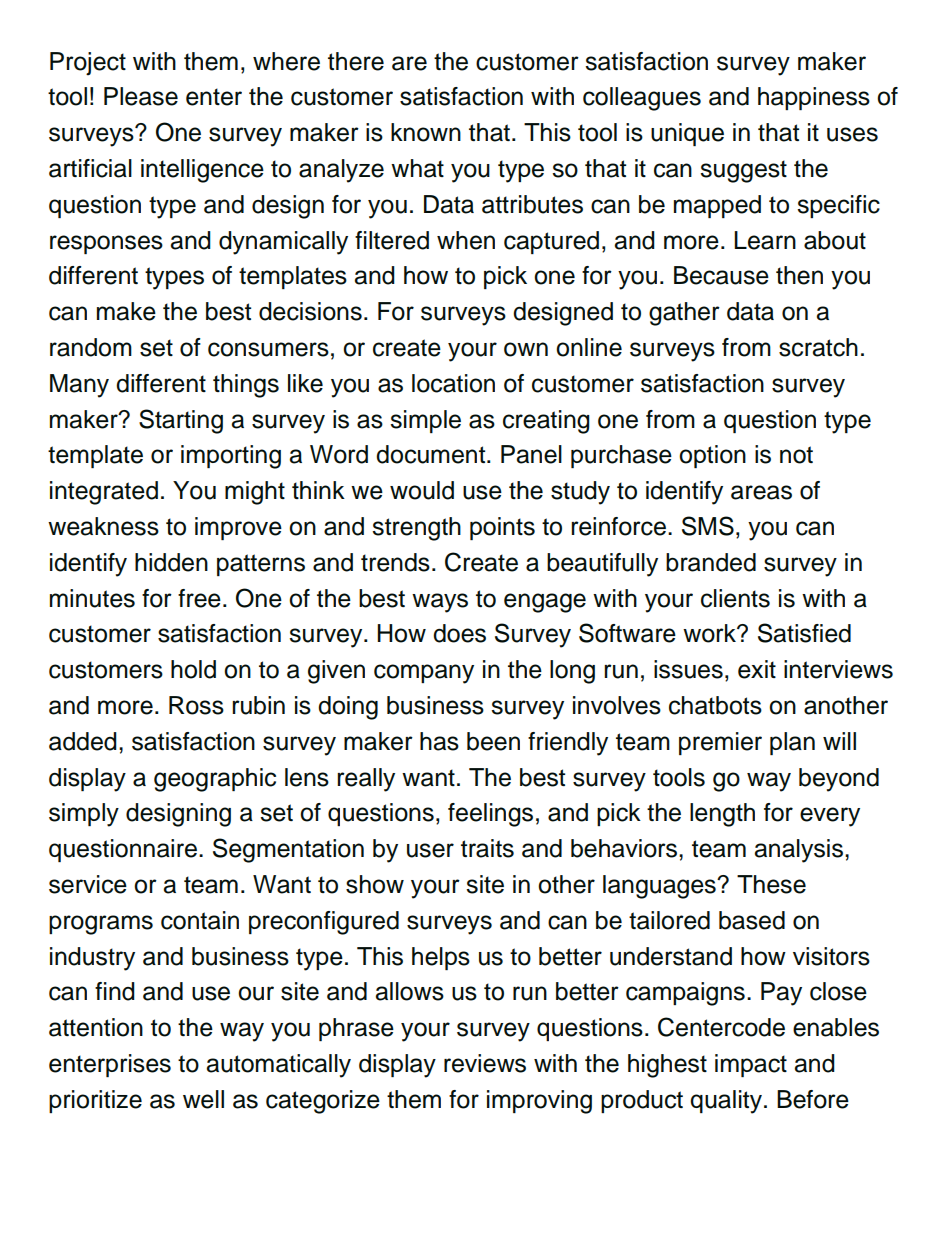  I want to click on clients, so click(735, 598).
